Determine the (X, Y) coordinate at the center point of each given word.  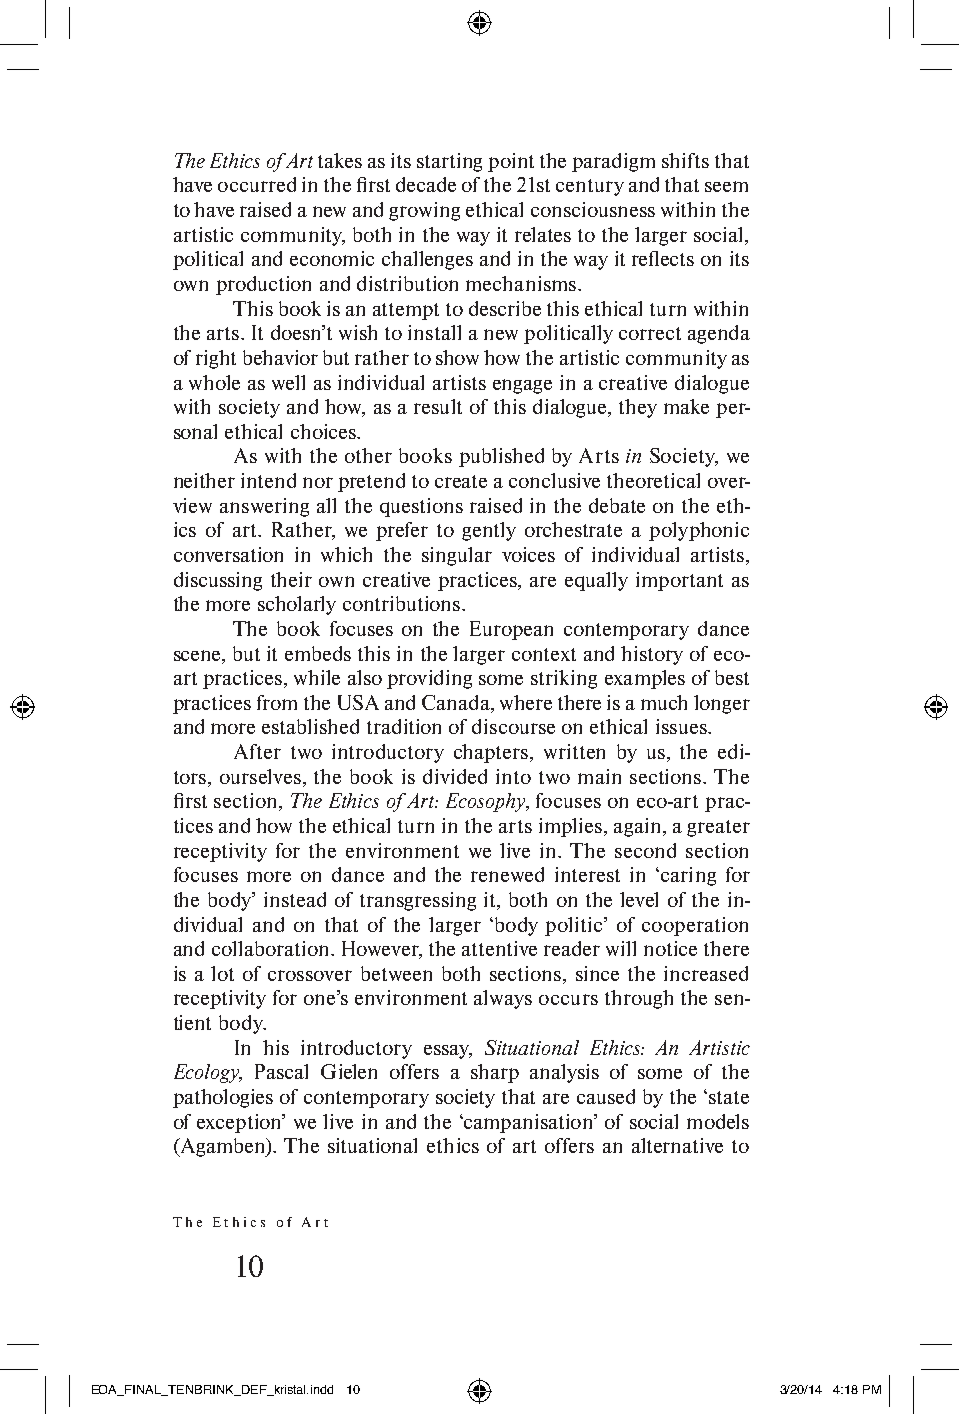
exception (240, 1123)
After (257, 751)
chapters (492, 753)
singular (457, 556)
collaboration (272, 948)
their (291, 579)
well (288, 382)
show (457, 357)
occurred (257, 184)
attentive (499, 948)
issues (682, 726)
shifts (685, 160)
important (679, 581)
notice (670, 948)
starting (449, 162)
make (686, 406)
